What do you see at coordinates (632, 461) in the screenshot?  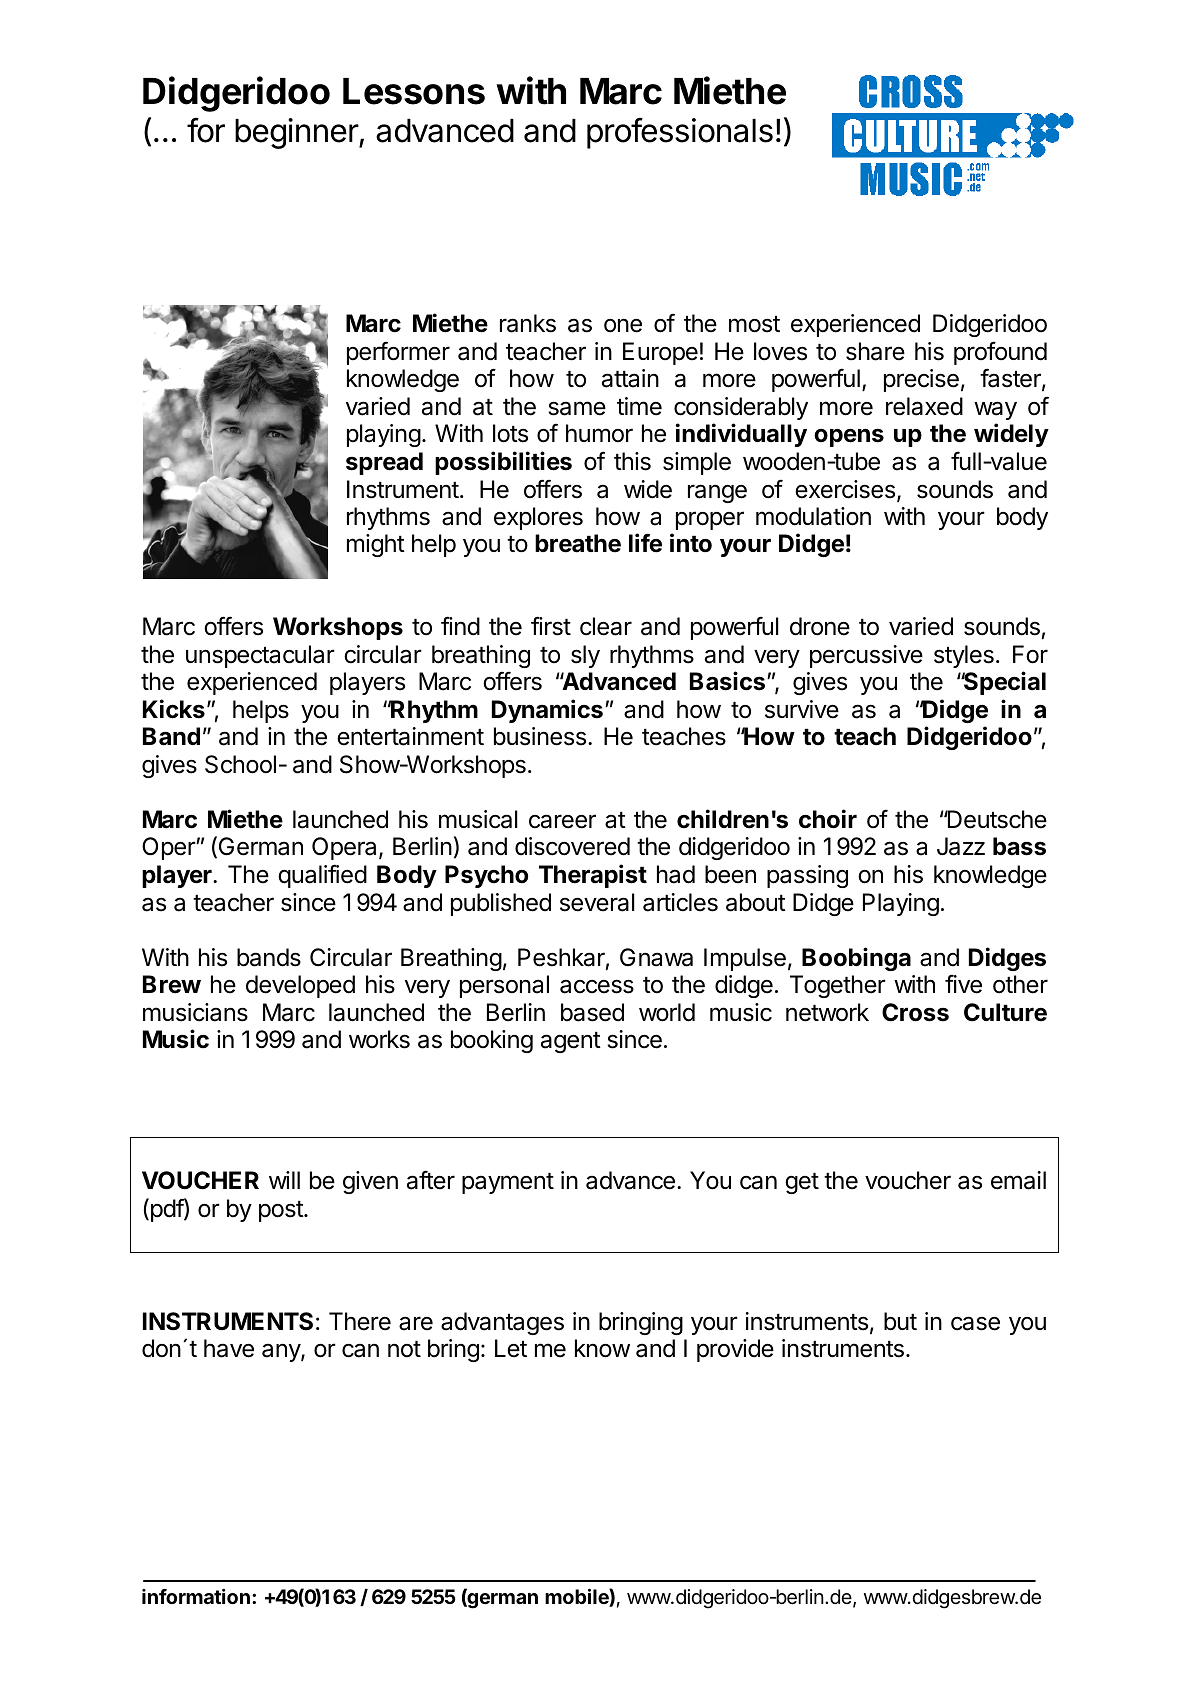 I see `this` at bounding box center [632, 461].
